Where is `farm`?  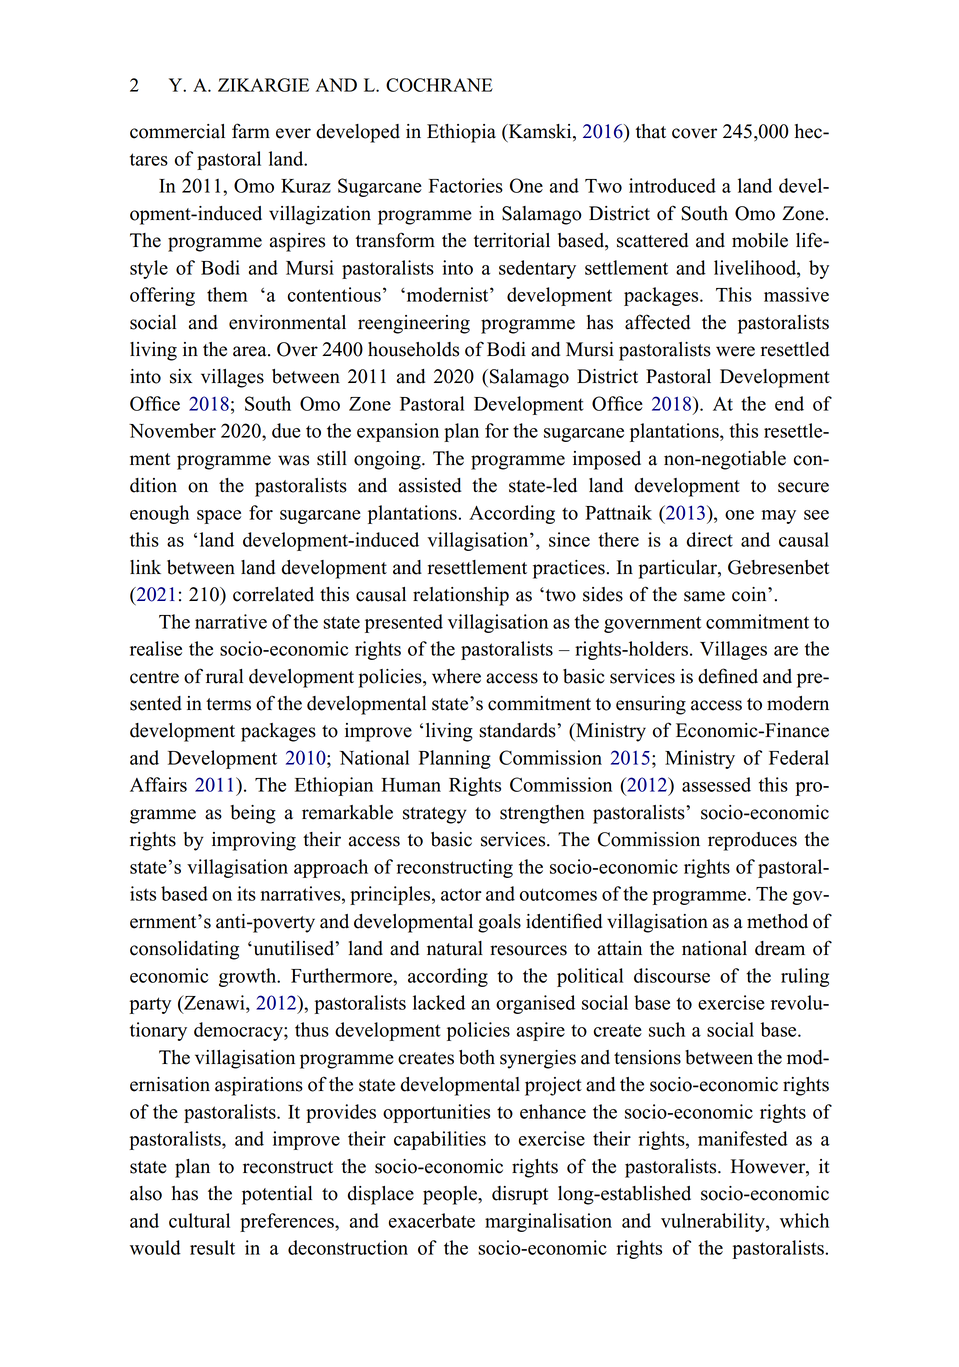 farm is located at coordinates (251, 131).
